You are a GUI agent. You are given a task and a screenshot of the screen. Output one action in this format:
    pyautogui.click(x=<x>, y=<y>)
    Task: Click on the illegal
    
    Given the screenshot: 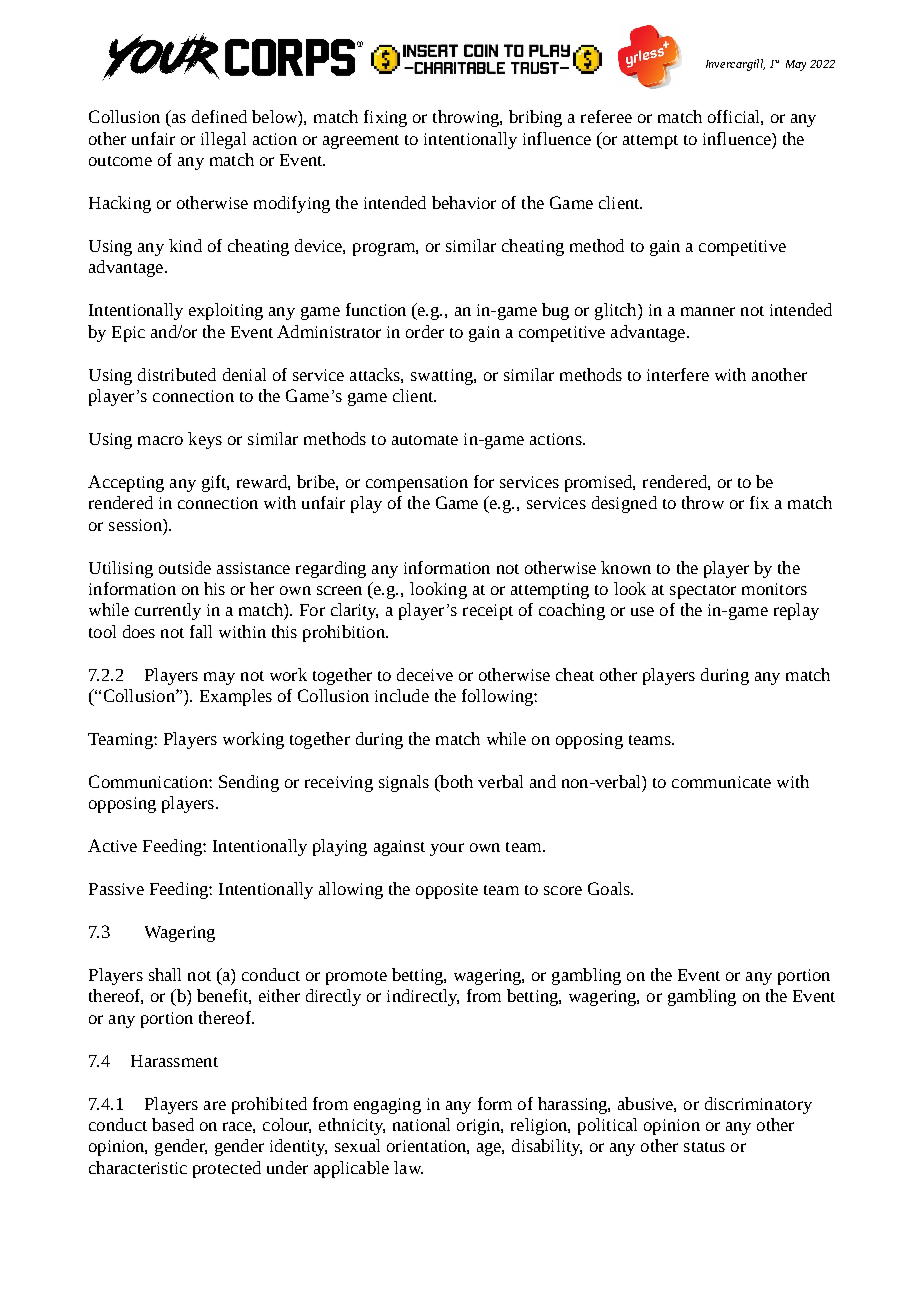 What is the action you would take?
    pyautogui.click(x=223, y=140)
